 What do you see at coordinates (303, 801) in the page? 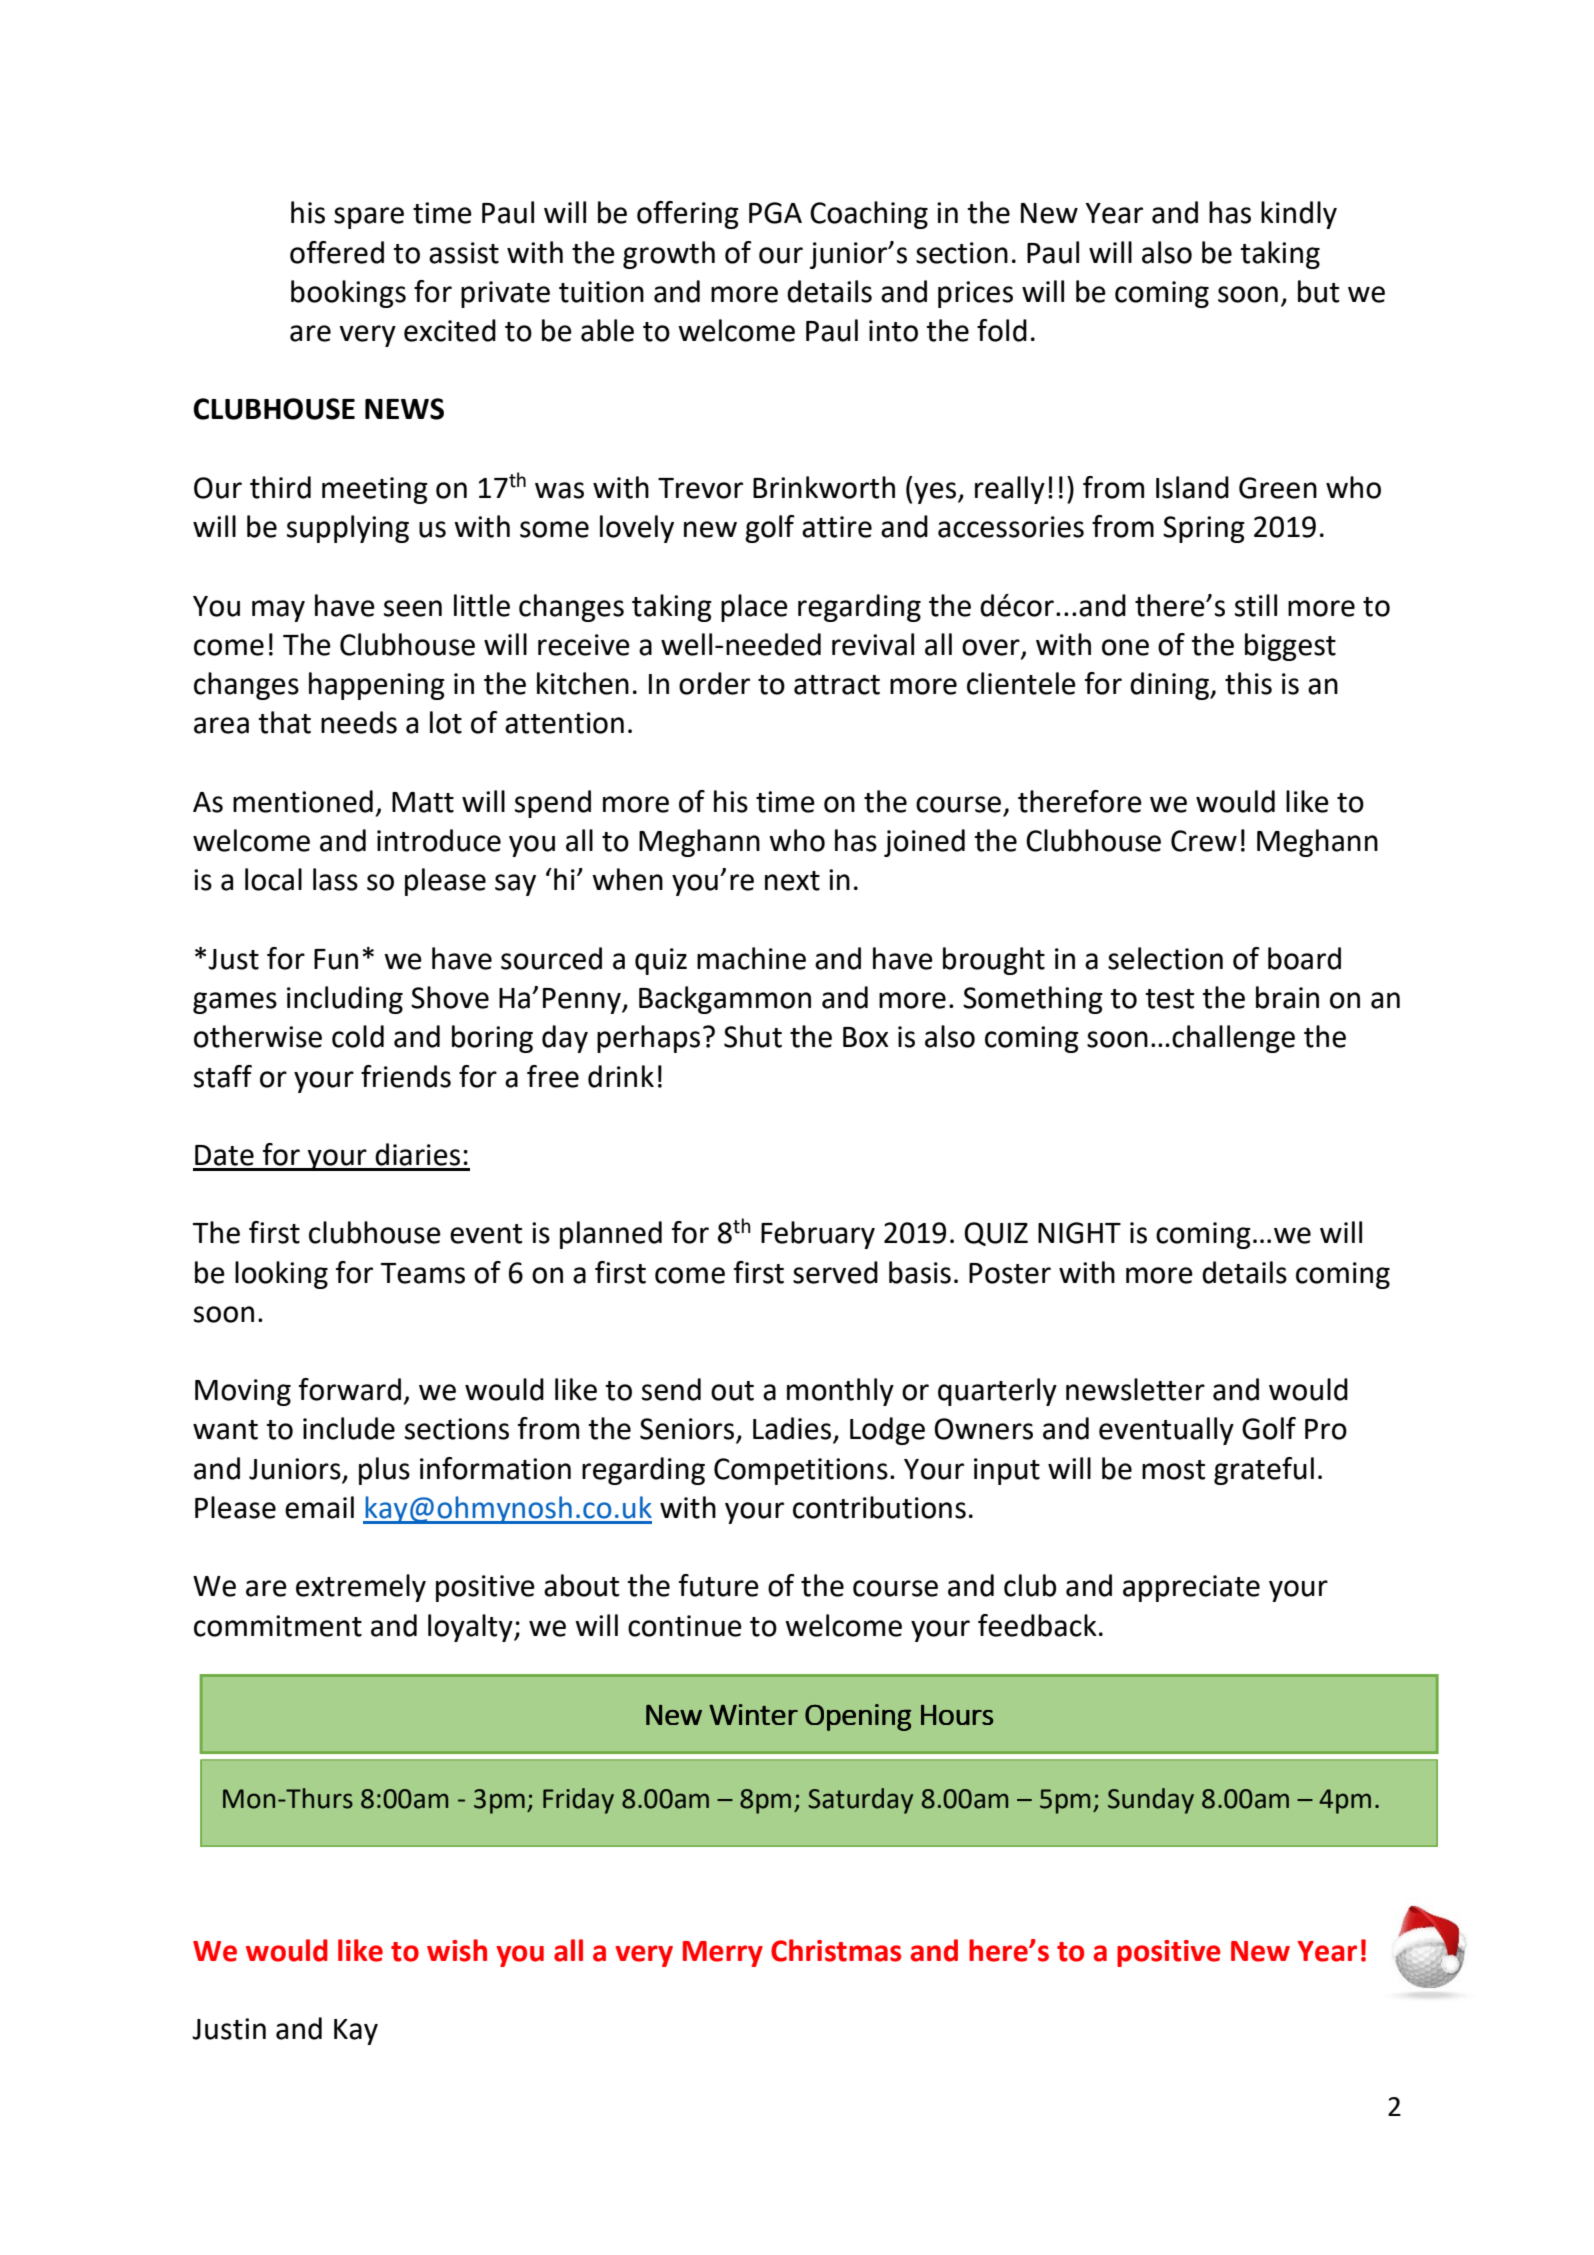
I see `mentioned` at bounding box center [303, 801].
